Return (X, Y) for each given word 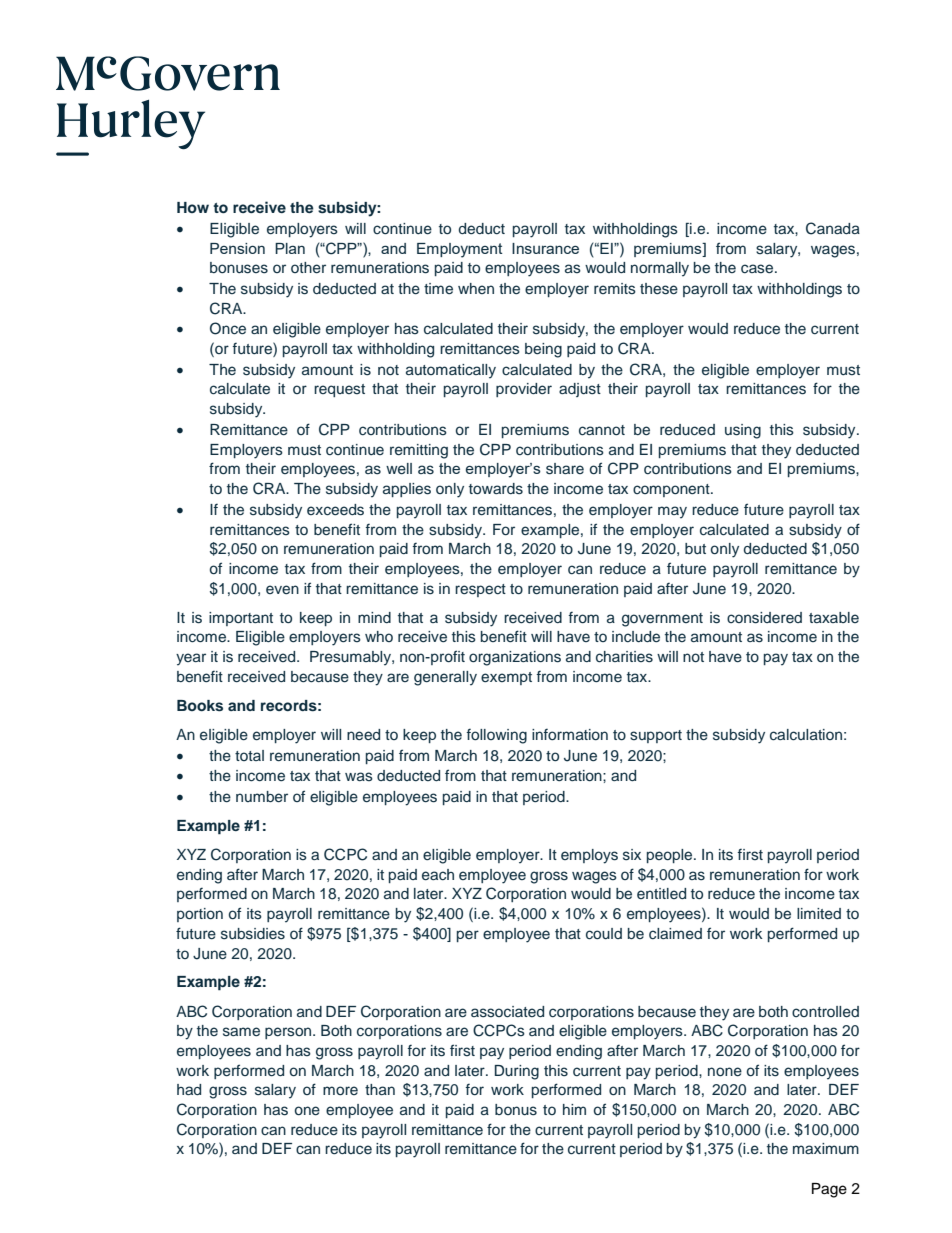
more (340, 1090)
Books (200, 706)
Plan (290, 248)
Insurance (545, 248)
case (758, 269)
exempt (506, 678)
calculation (806, 735)
